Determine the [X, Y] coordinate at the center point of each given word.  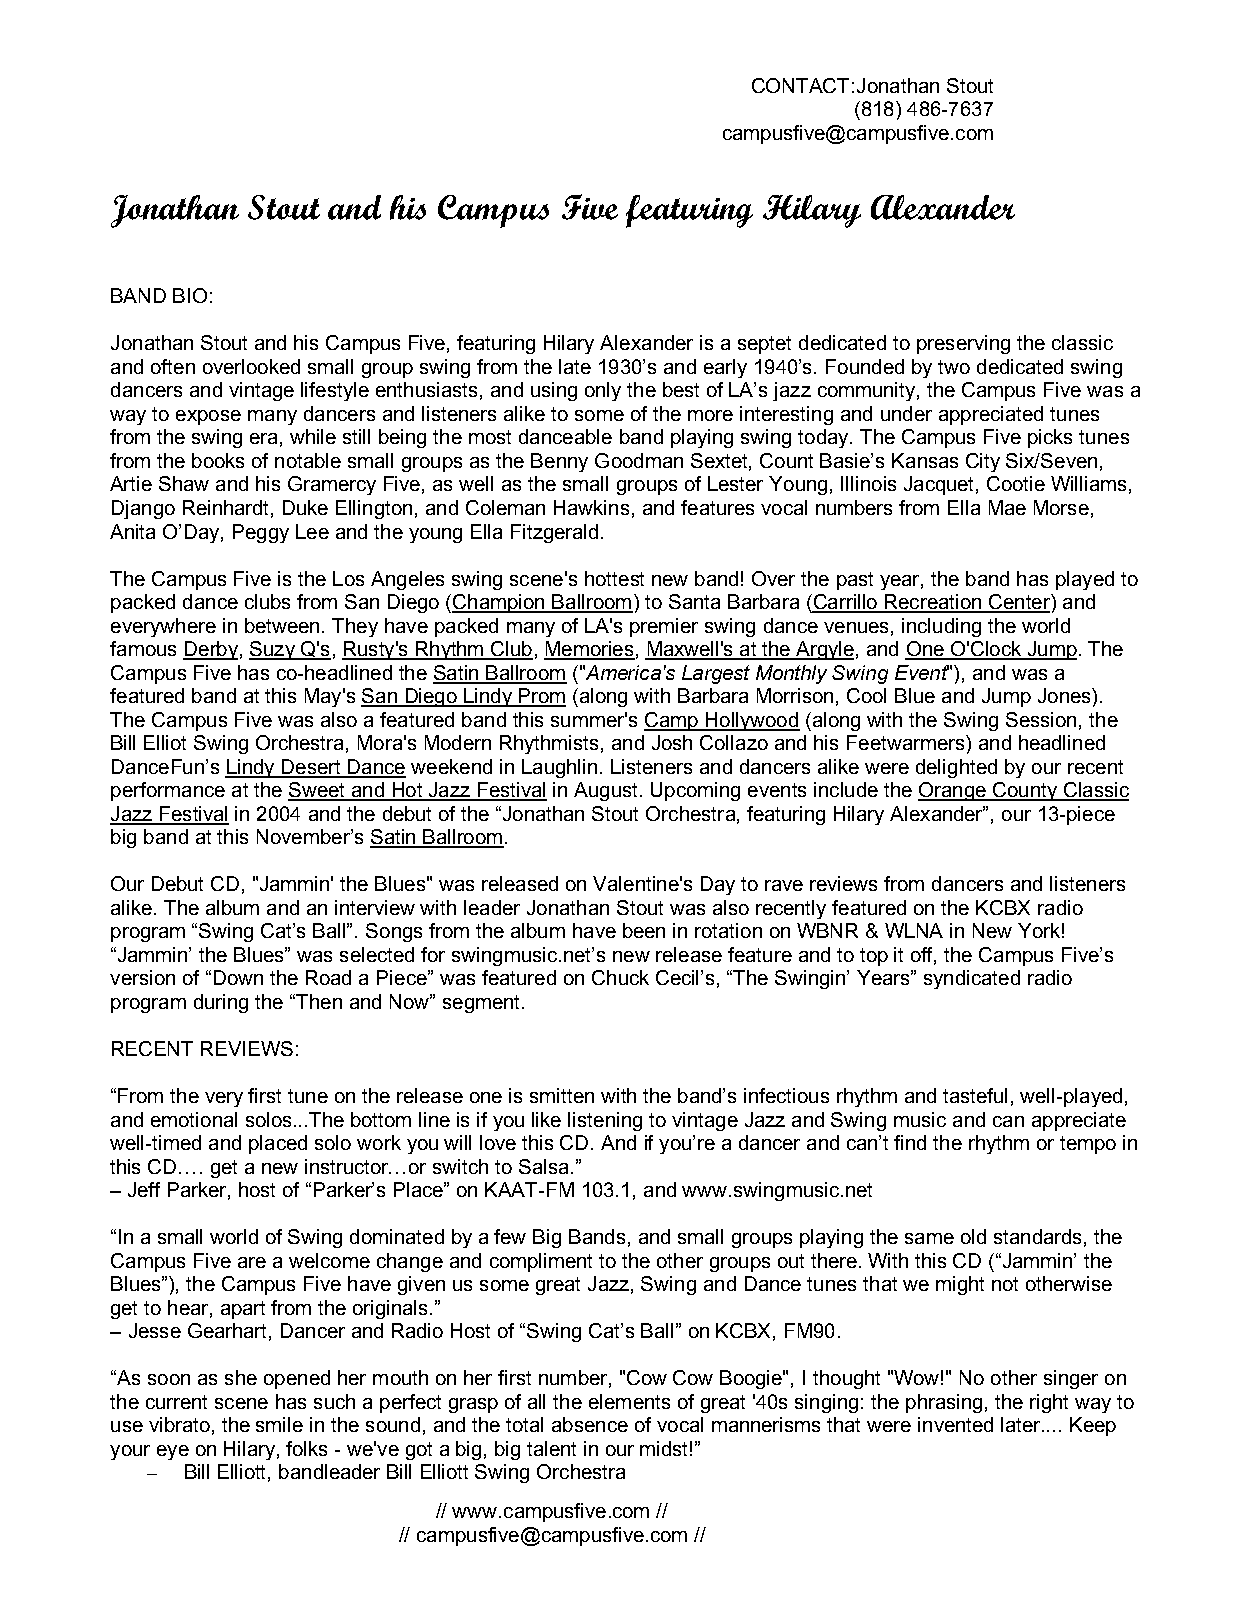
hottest [614, 578]
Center [1019, 603]
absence [590, 1424]
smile [279, 1424]
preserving [963, 344]
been [644, 930]
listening [605, 1121]
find [910, 1142]
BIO [190, 295]
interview [375, 907]
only [603, 391]
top [874, 957]
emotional [194, 1119]
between [282, 625]
